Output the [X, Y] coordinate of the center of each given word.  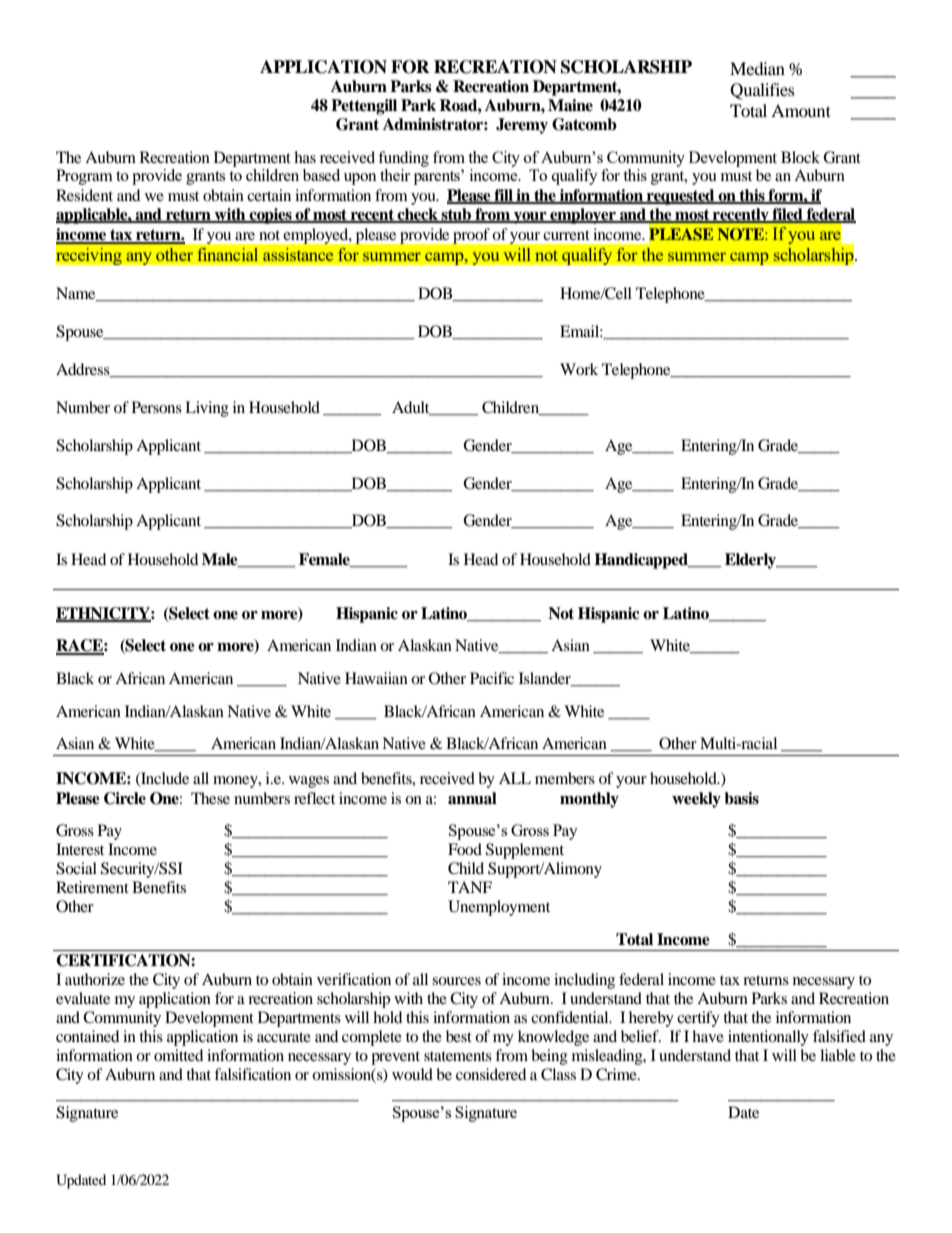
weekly [696, 800]
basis [741, 798]
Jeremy [522, 126]
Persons [157, 407]
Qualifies [762, 91]
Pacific [492, 678]
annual [472, 798]
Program [84, 177]
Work [579, 369]
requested [681, 197]
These [210, 798]
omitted [178, 1055]
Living [207, 409]
